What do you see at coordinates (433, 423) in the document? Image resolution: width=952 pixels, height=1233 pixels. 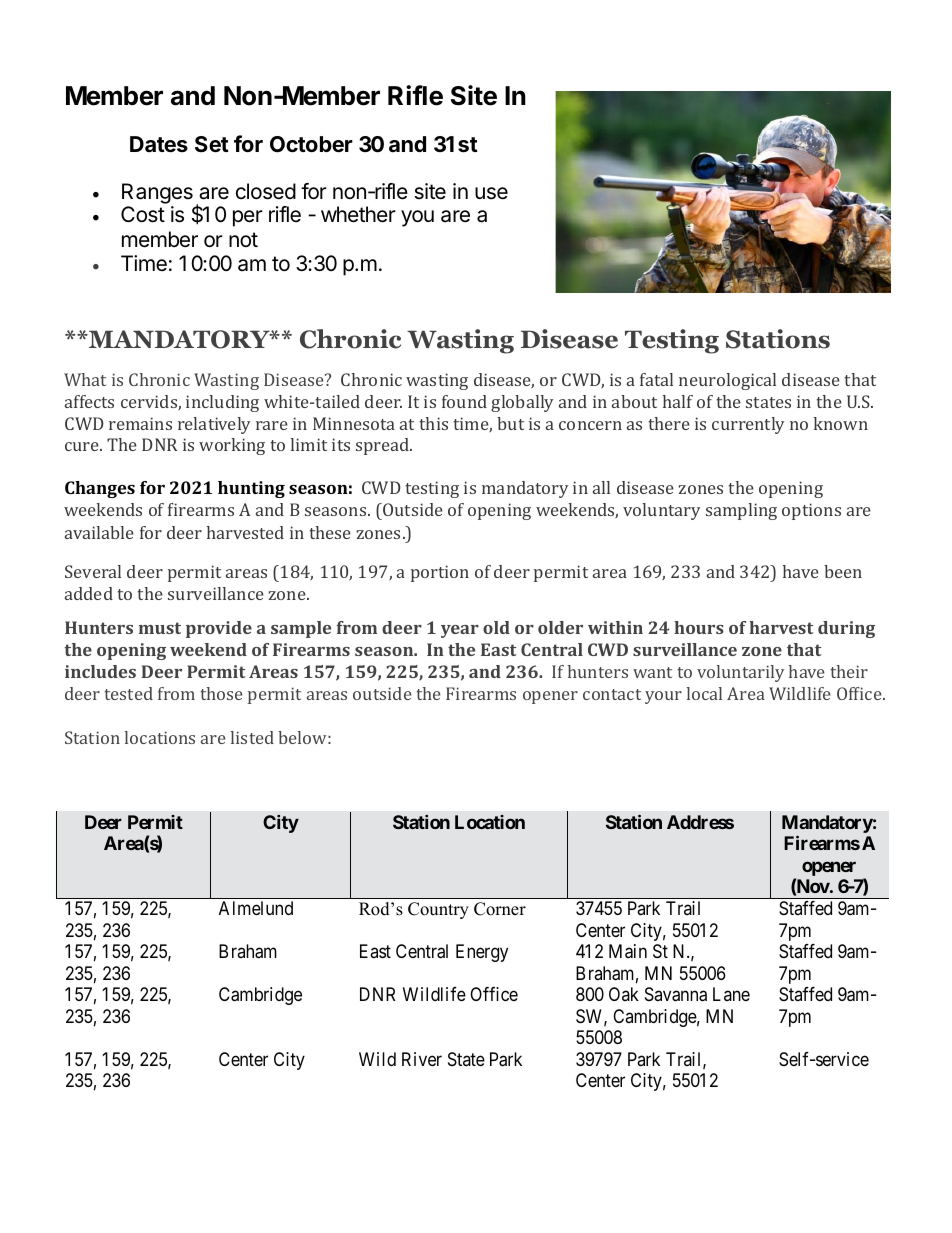 I see `this` at bounding box center [433, 423].
